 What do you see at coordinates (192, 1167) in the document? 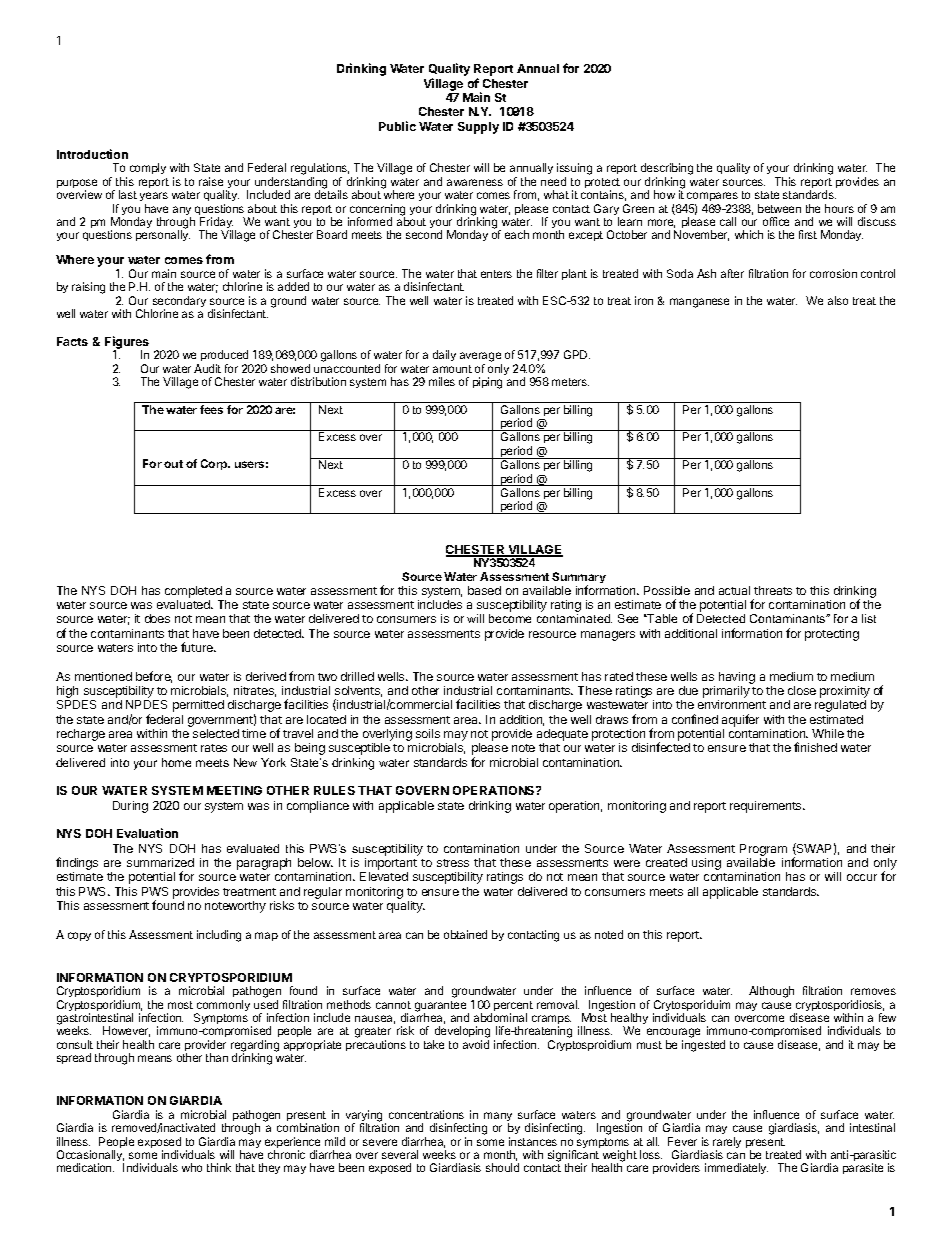
I see `who` at bounding box center [192, 1167].
